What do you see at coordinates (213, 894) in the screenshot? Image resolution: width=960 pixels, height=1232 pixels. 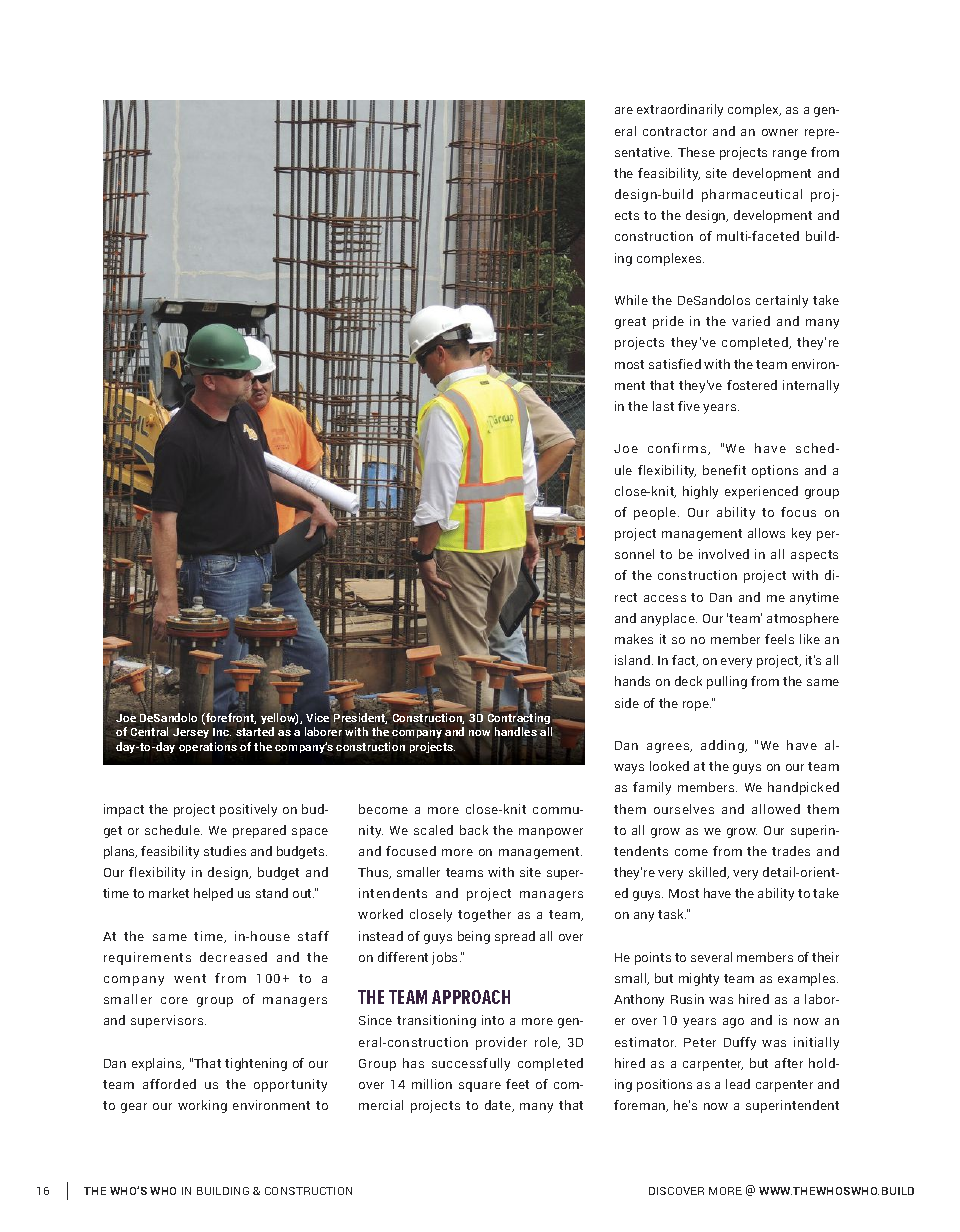 I see `helped` at bounding box center [213, 894].
